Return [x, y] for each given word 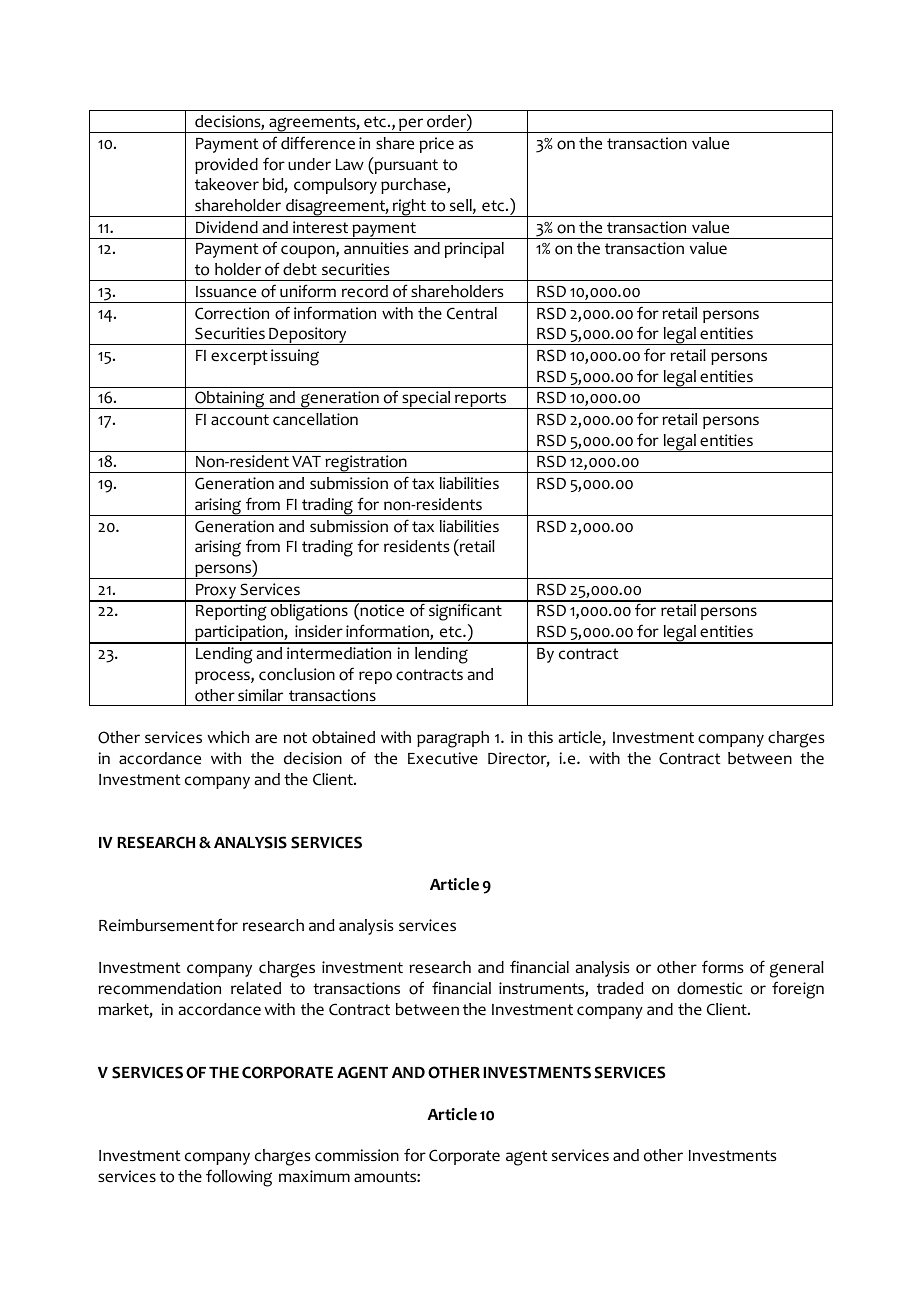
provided [226, 166]
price [436, 145]
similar [260, 695]
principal [474, 250]
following [239, 1178]
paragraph [453, 739]
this [540, 737]
